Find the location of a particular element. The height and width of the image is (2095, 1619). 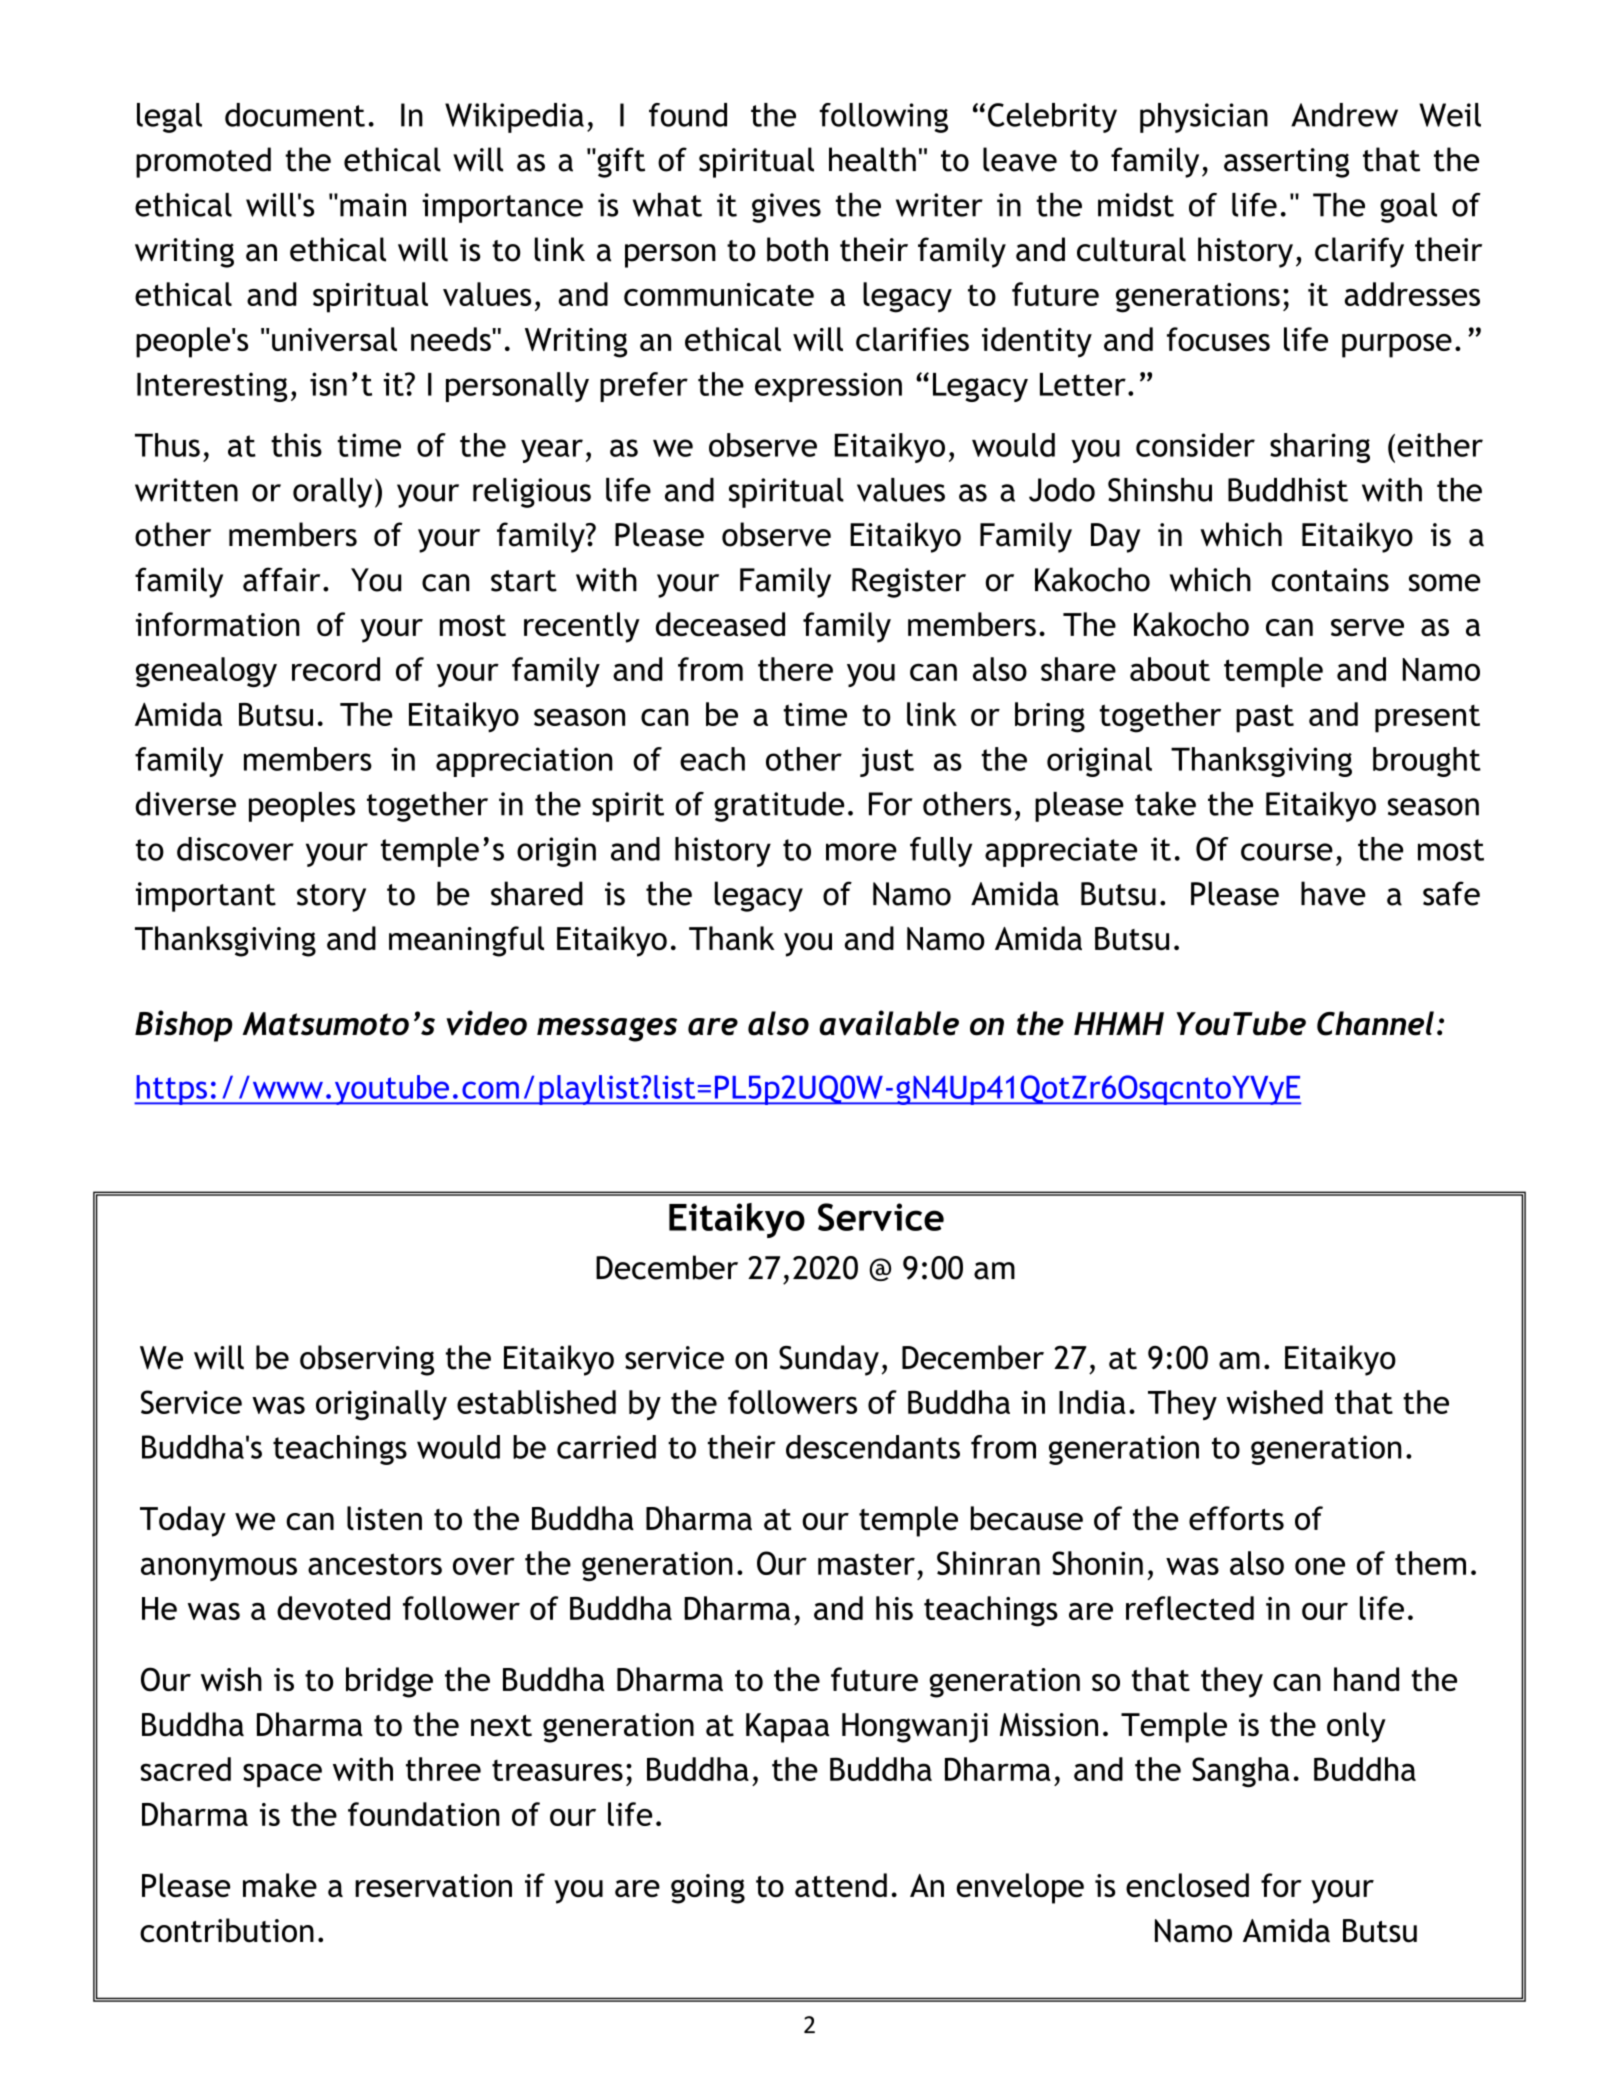

past is located at coordinates (1265, 718).
